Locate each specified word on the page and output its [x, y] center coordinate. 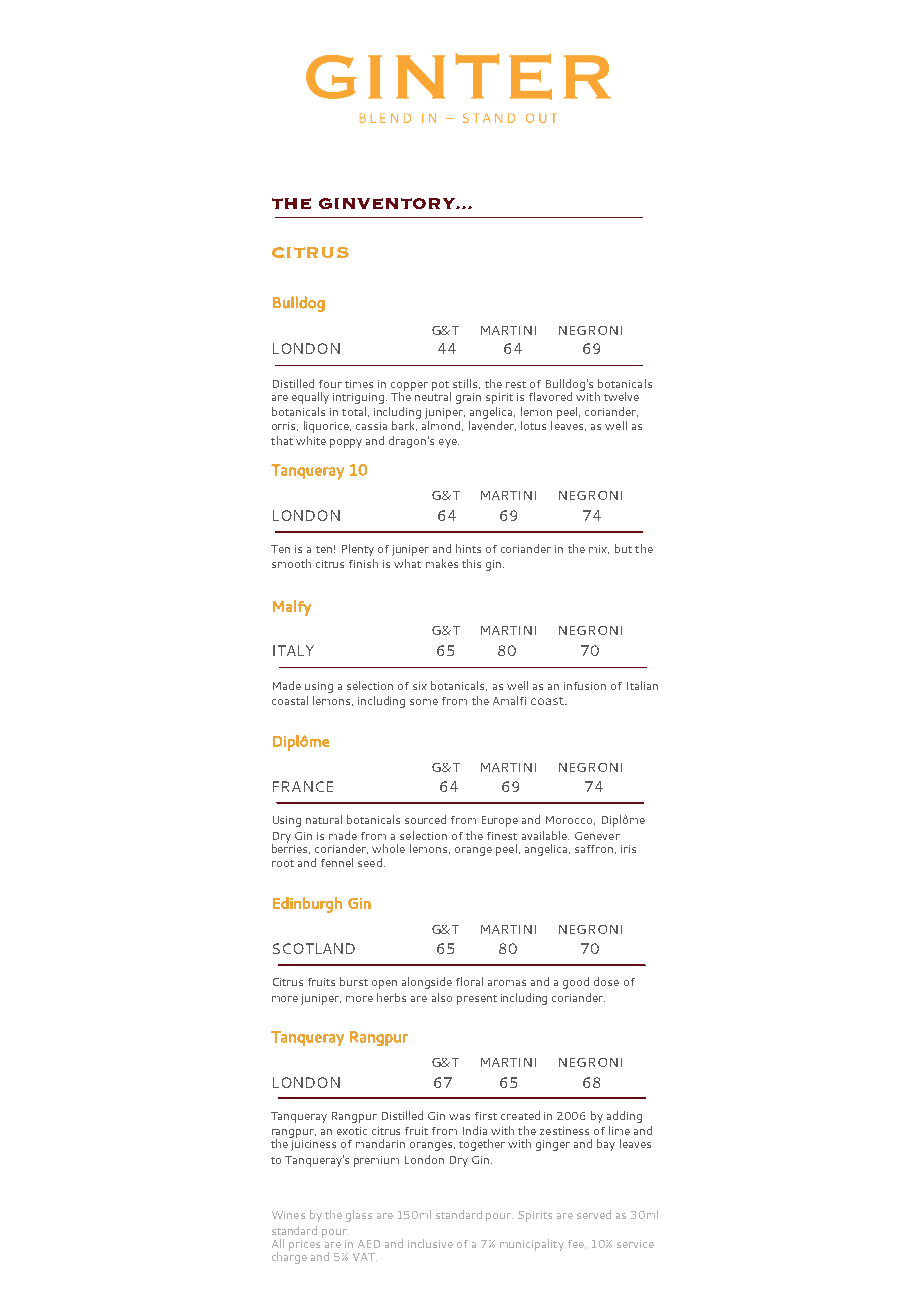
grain [468, 398]
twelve [621, 396]
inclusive [430, 1243]
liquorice [327, 427]
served [594, 1214]
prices [306, 1244]
